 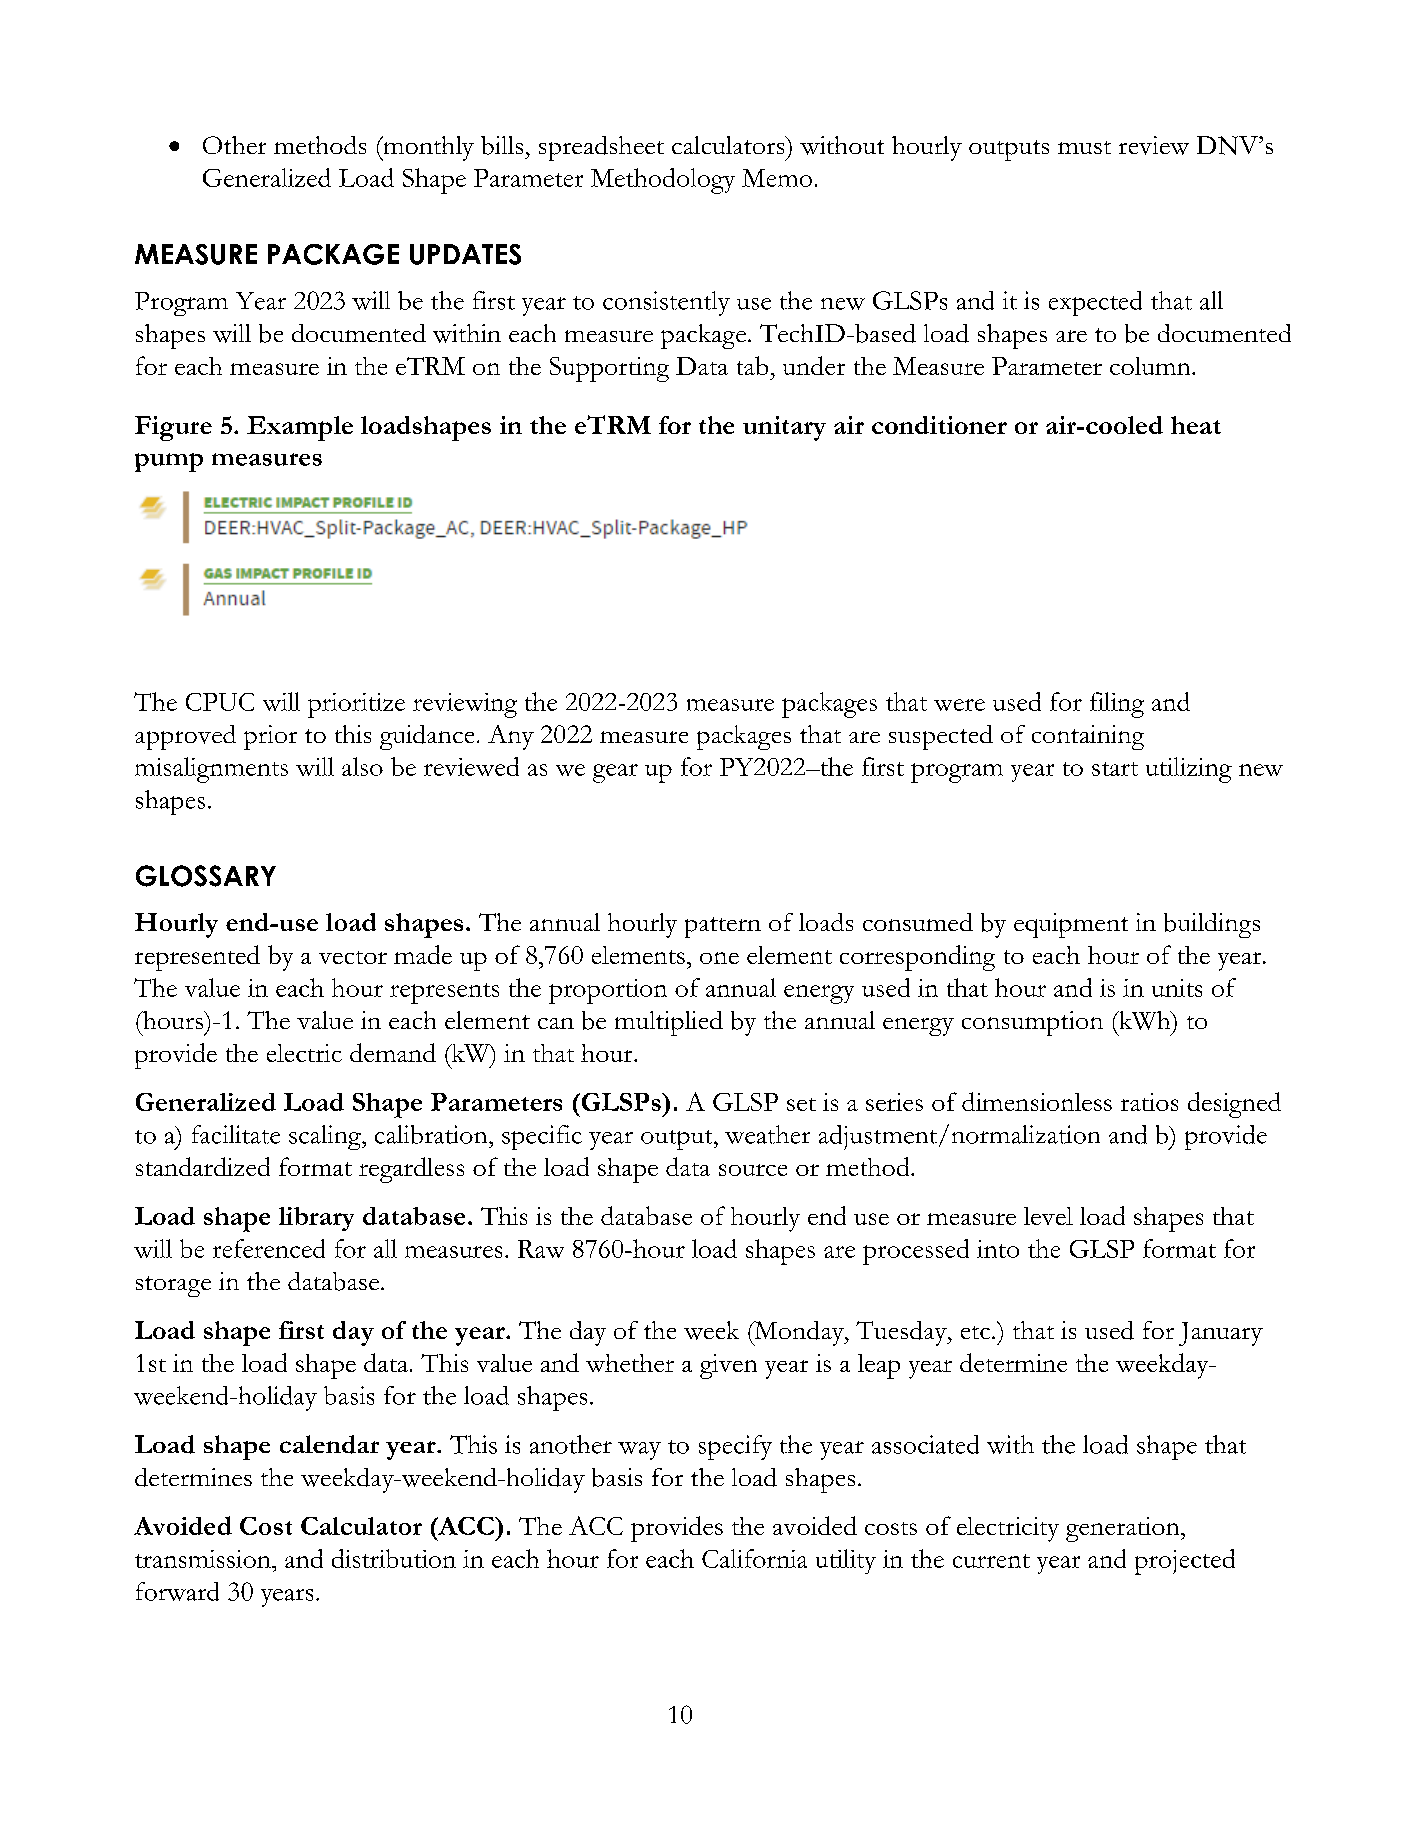 What do you see at coordinates (206, 876) in the document?
I see `GLOSSARY` at bounding box center [206, 876].
